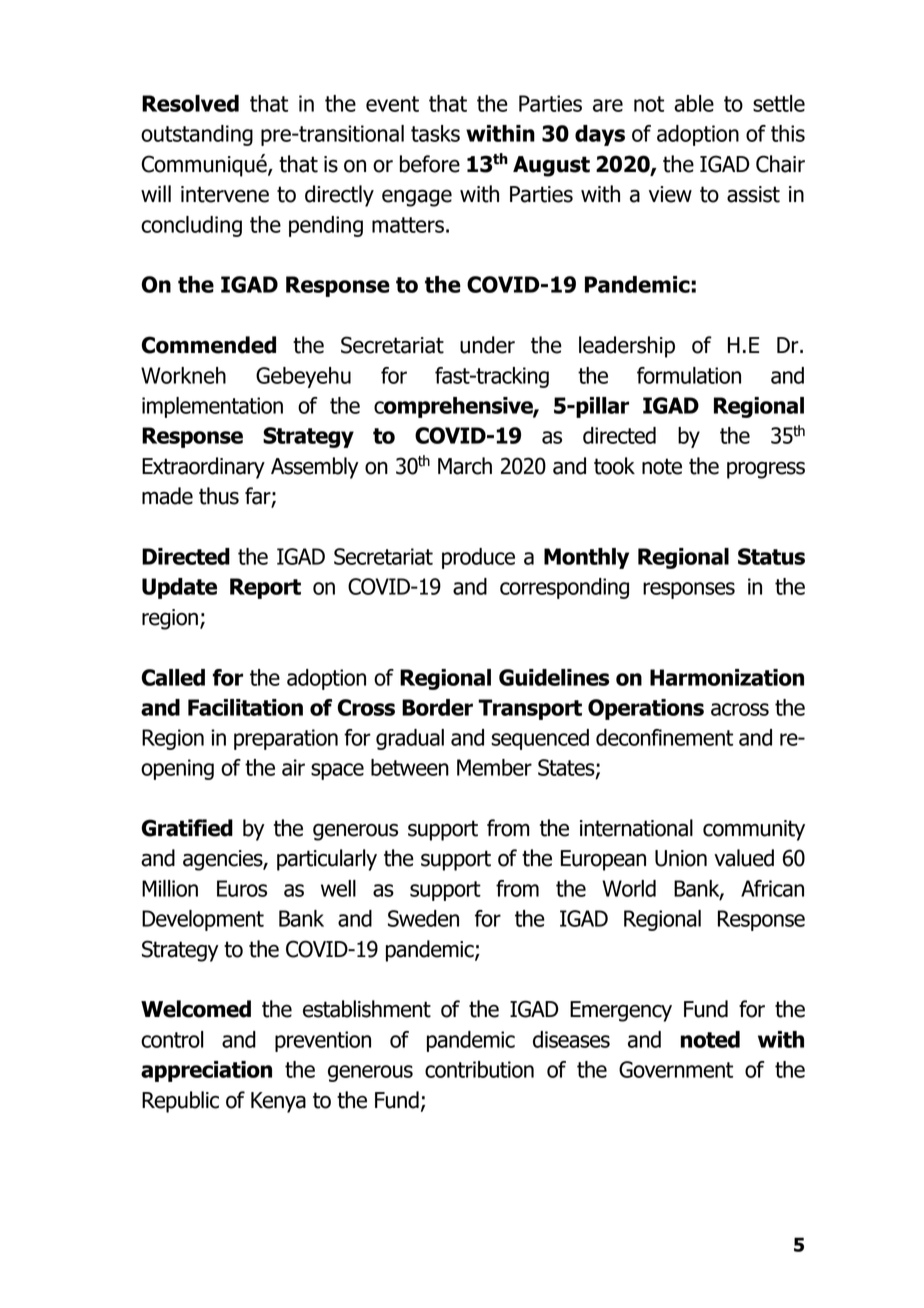 Image resolution: width=924 pixels, height=1308 pixels. What do you see at coordinates (771, 556) in the document?
I see `Status` at bounding box center [771, 556].
